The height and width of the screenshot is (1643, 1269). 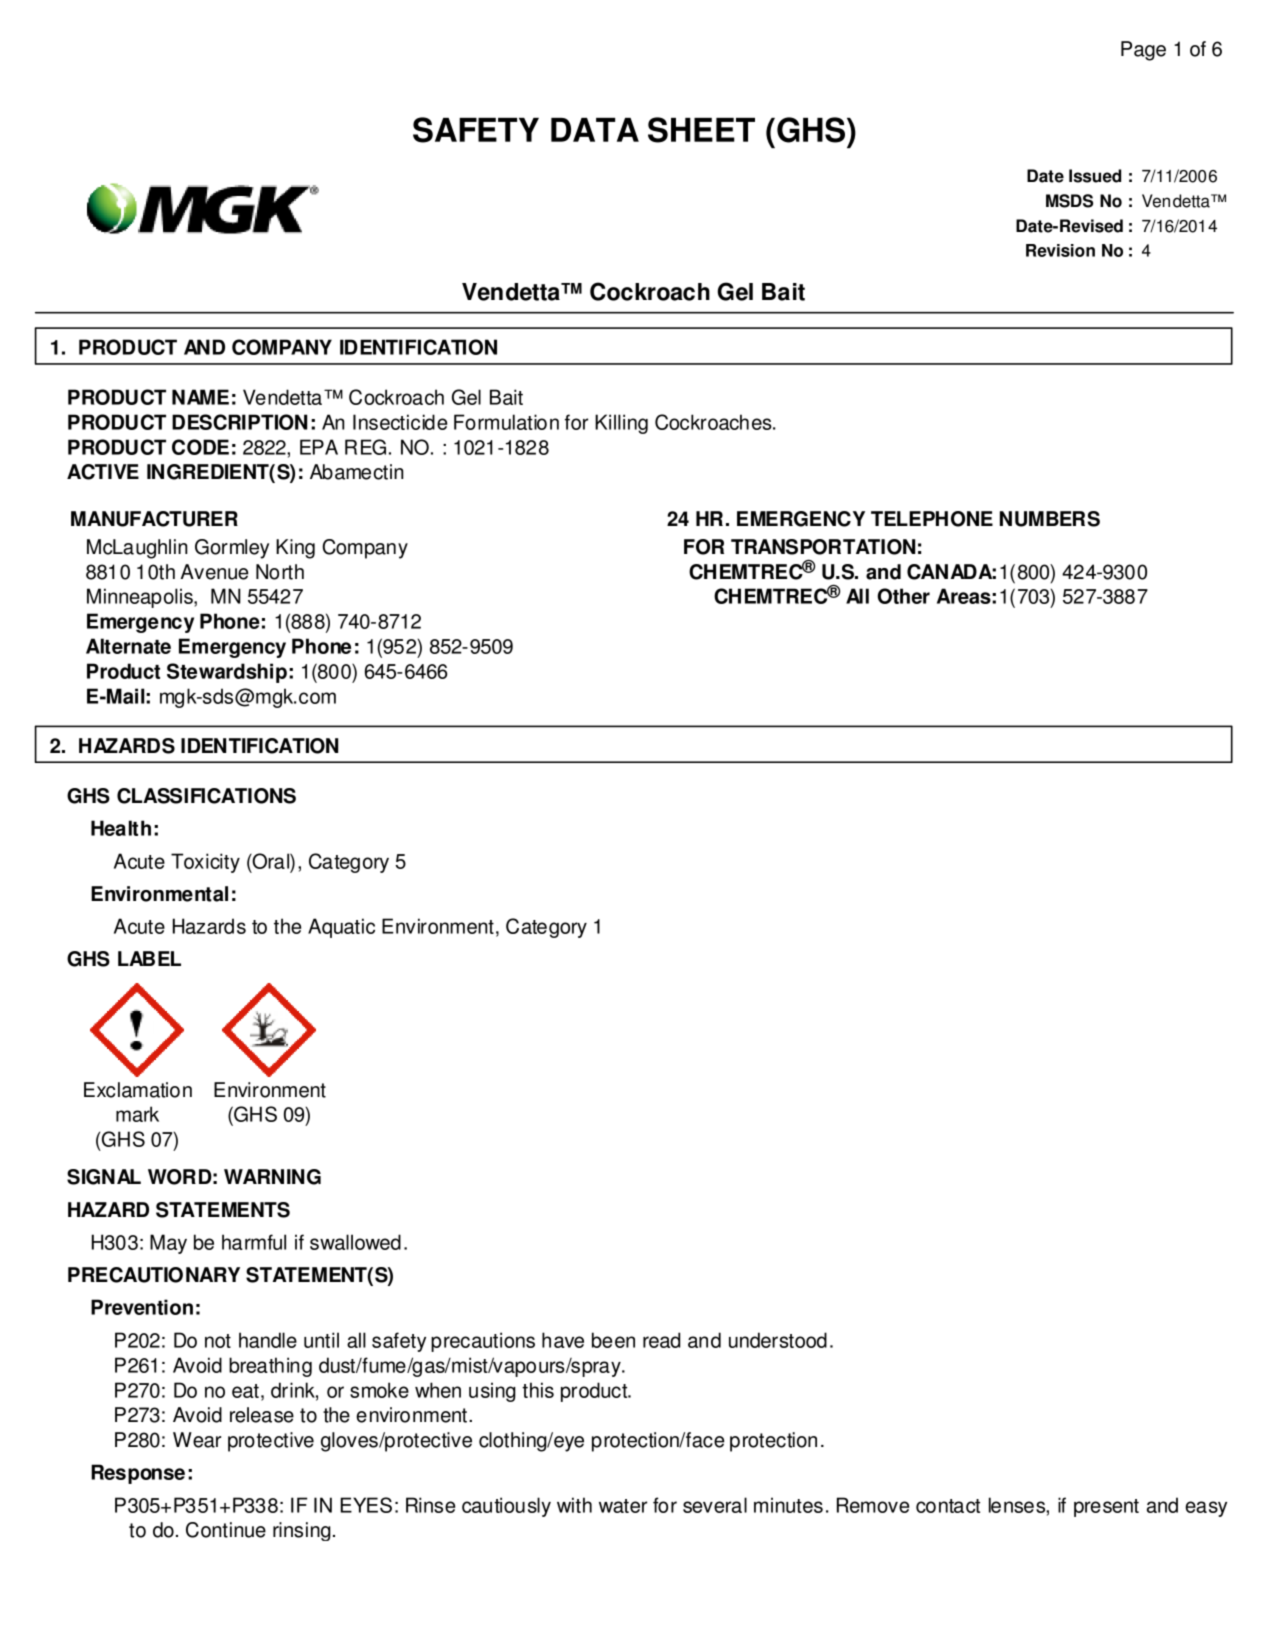 What do you see at coordinates (823, 547) in the screenshot?
I see `TRANSPORTATION` at bounding box center [823, 547].
